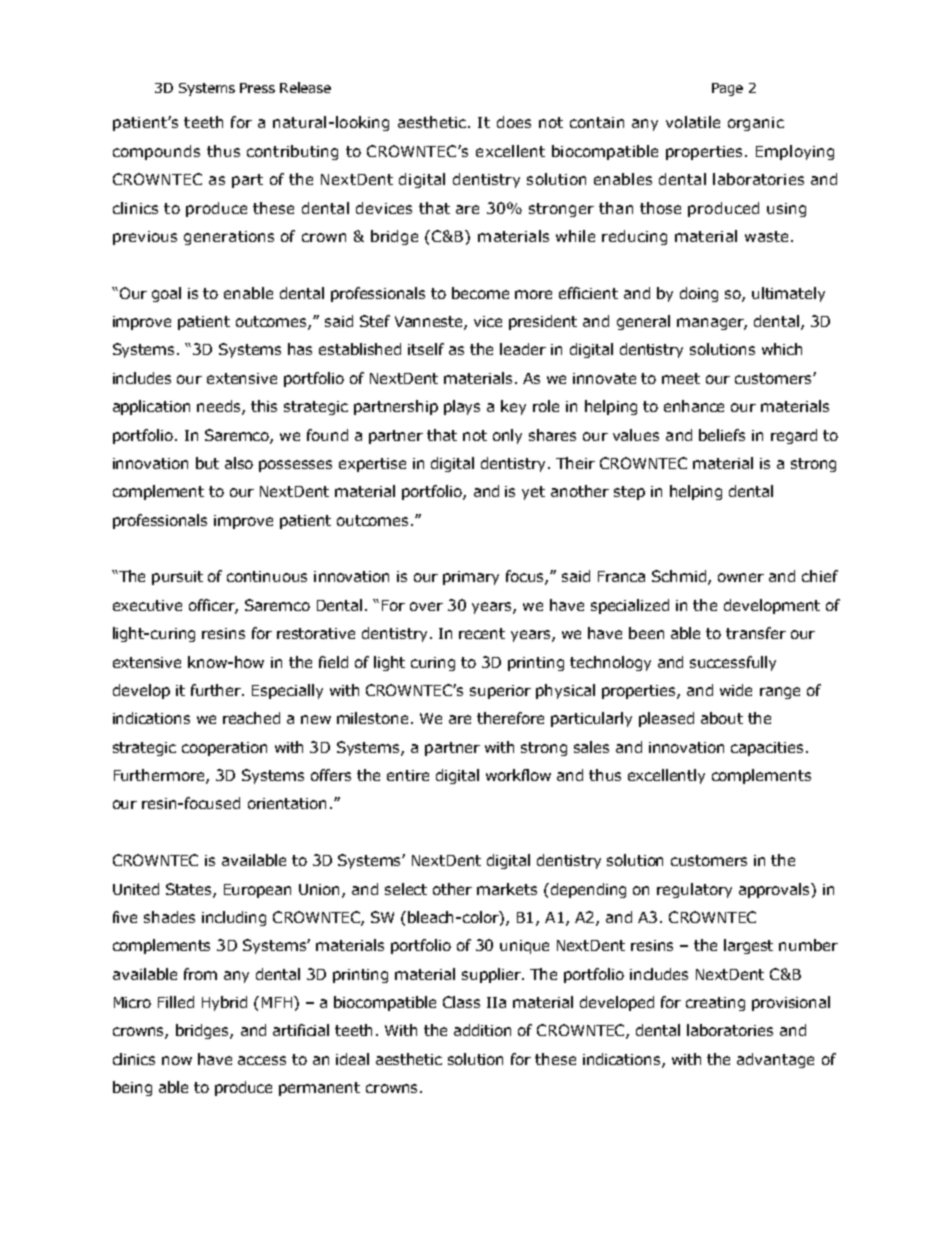 Image resolution: width=952 pixels, height=1233 pixels. What do you see at coordinates (756, 124) in the image?
I see `organic` at bounding box center [756, 124].
